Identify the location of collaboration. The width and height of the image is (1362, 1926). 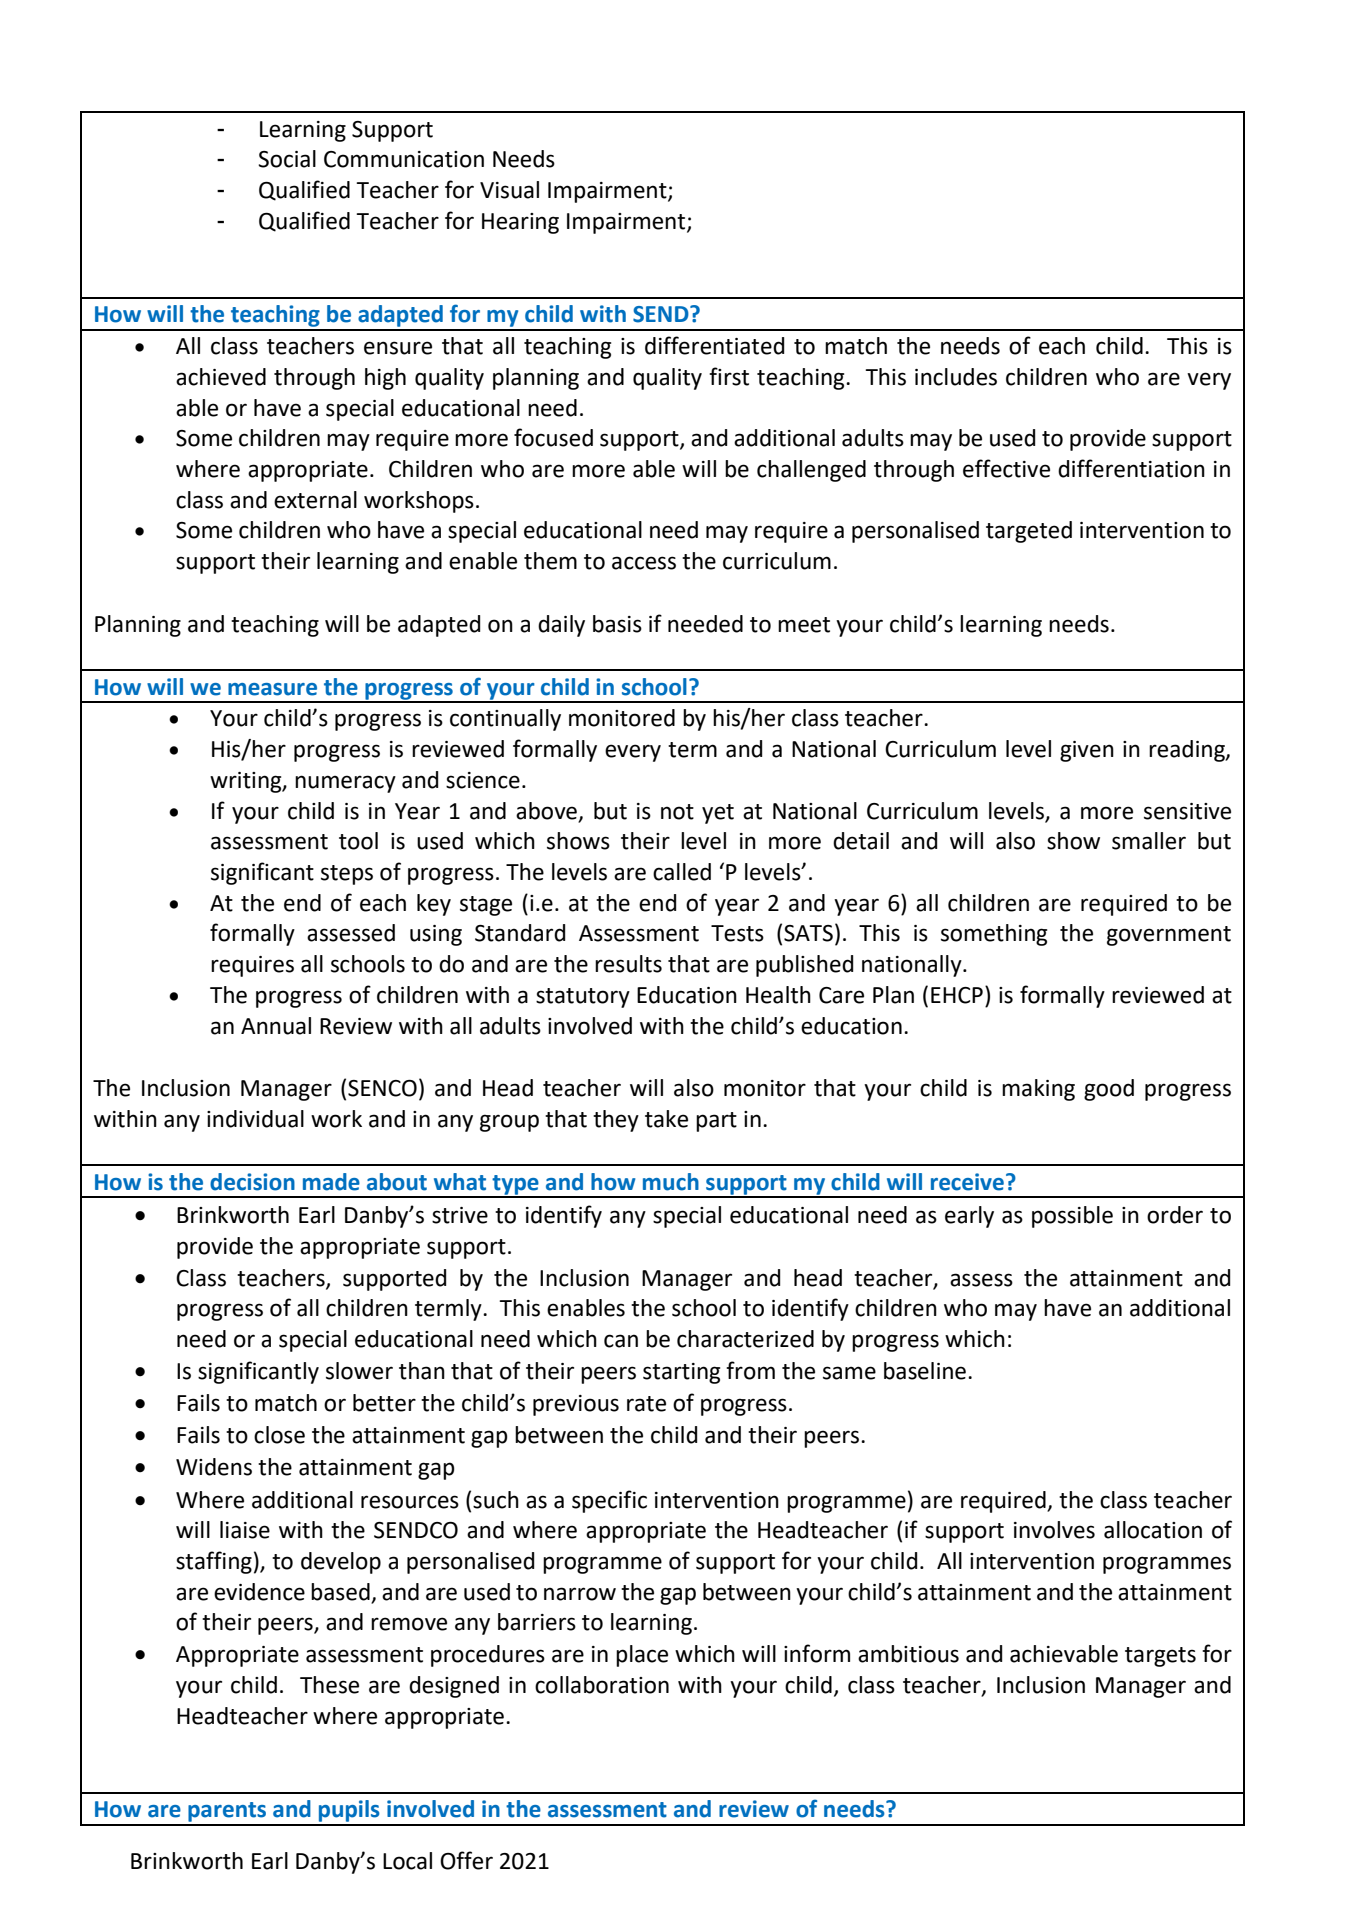
(602, 1685).
